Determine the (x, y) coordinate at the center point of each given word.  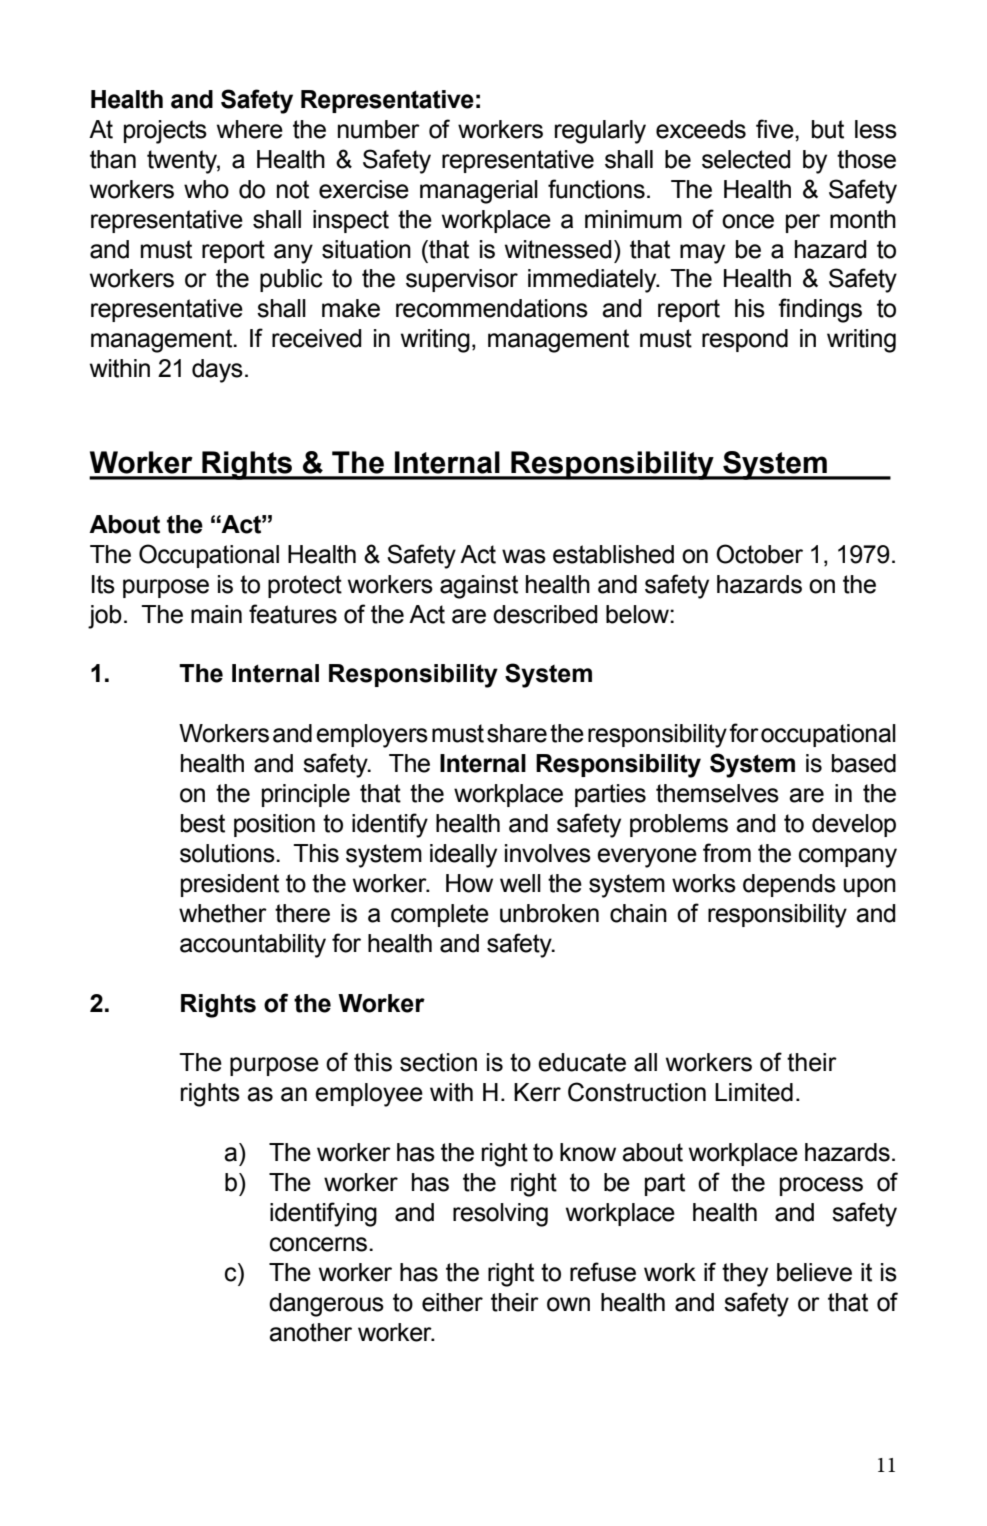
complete (440, 915)
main (216, 614)
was (524, 556)
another (310, 1332)
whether (223, 913)
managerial (479, 192)
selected (746, 159)
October (759, 554)
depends (789, 885)
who (206, 189)
